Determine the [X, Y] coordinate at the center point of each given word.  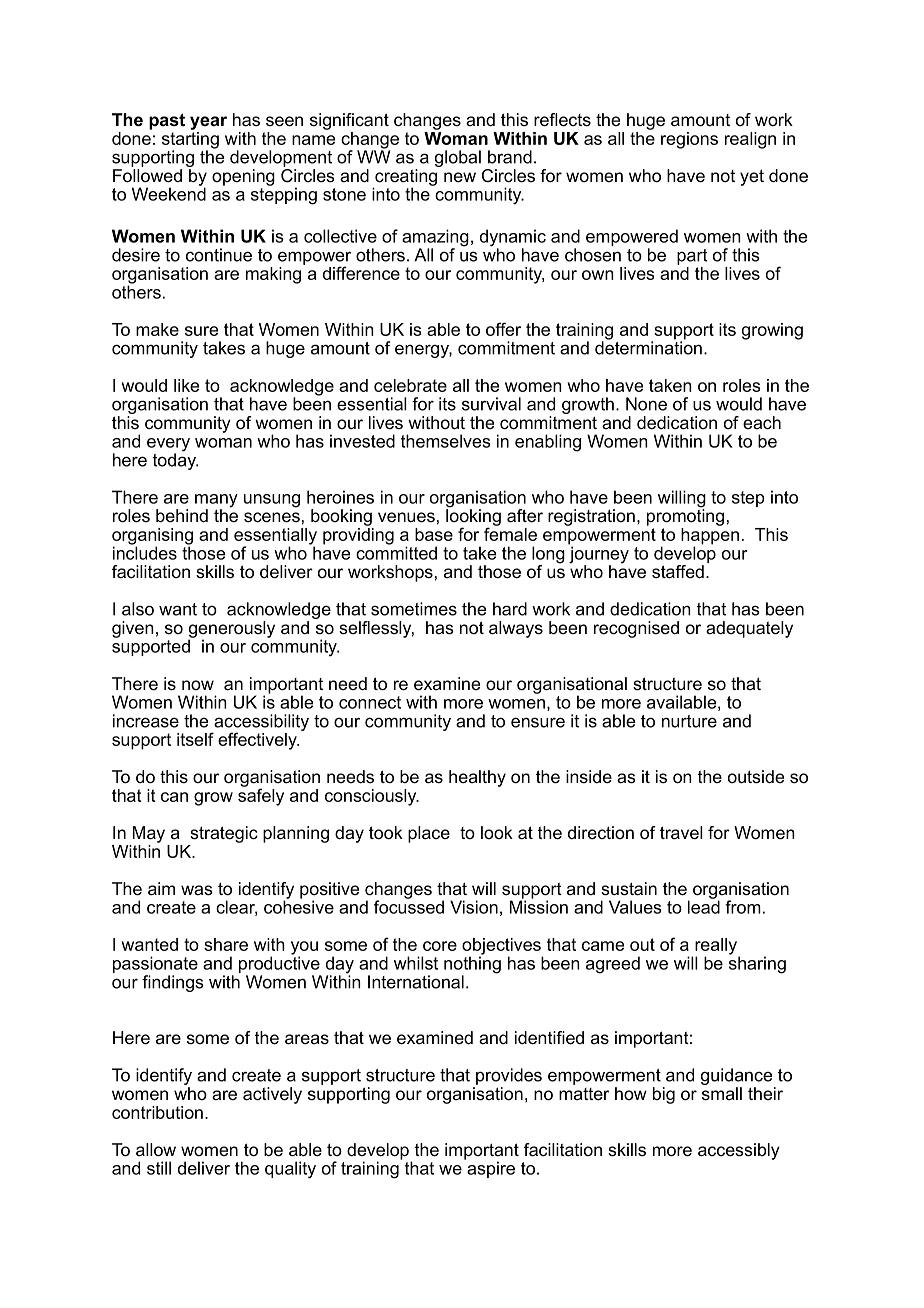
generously [231, 630]
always [516, 629]
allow [156, 1150]
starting [190, 141]
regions [689, 140]
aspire [490, 1168]
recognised [636, 629]
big [664, 1095]
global [458, 158]
